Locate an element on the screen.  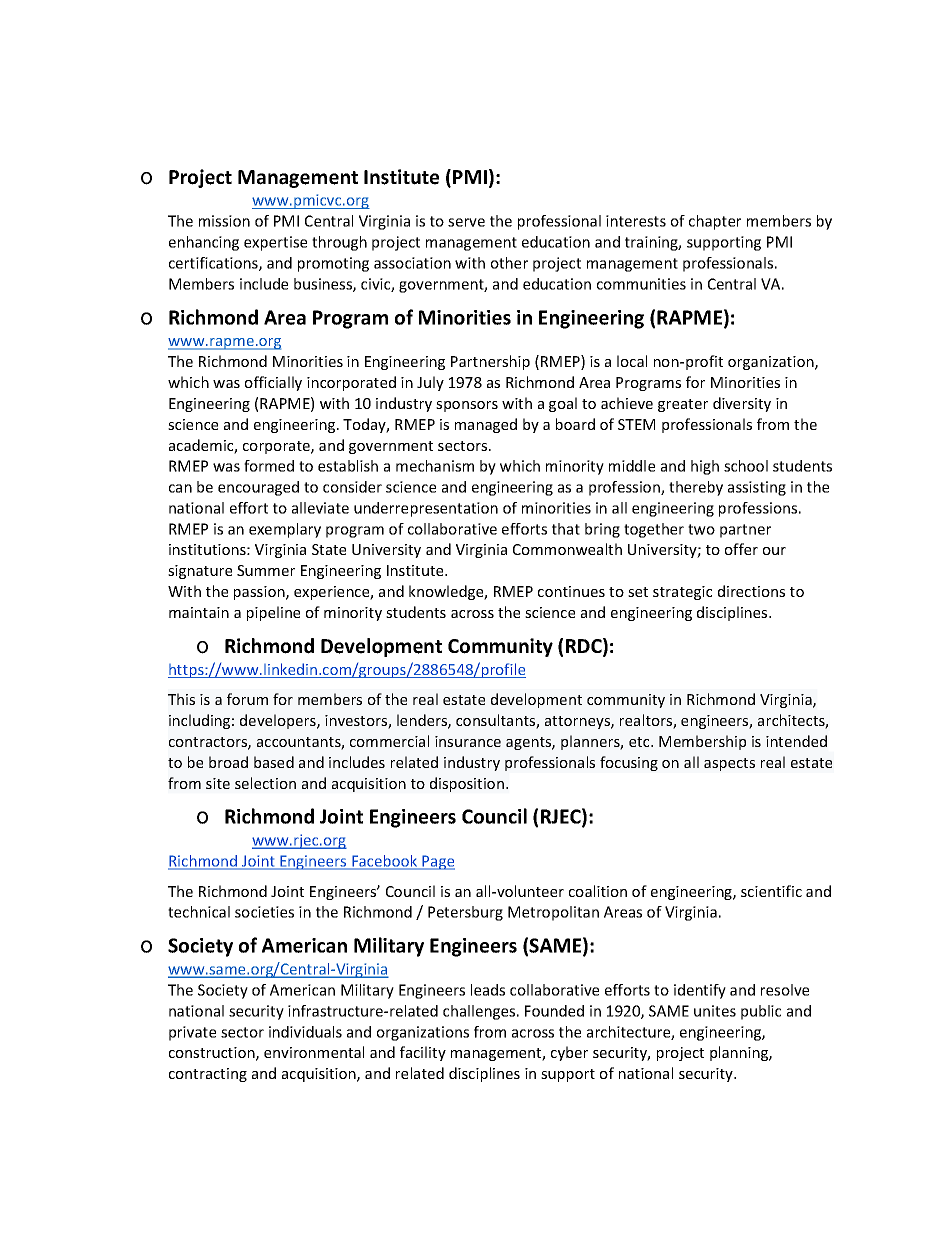
chapter is located at coordinates (715, 222).
